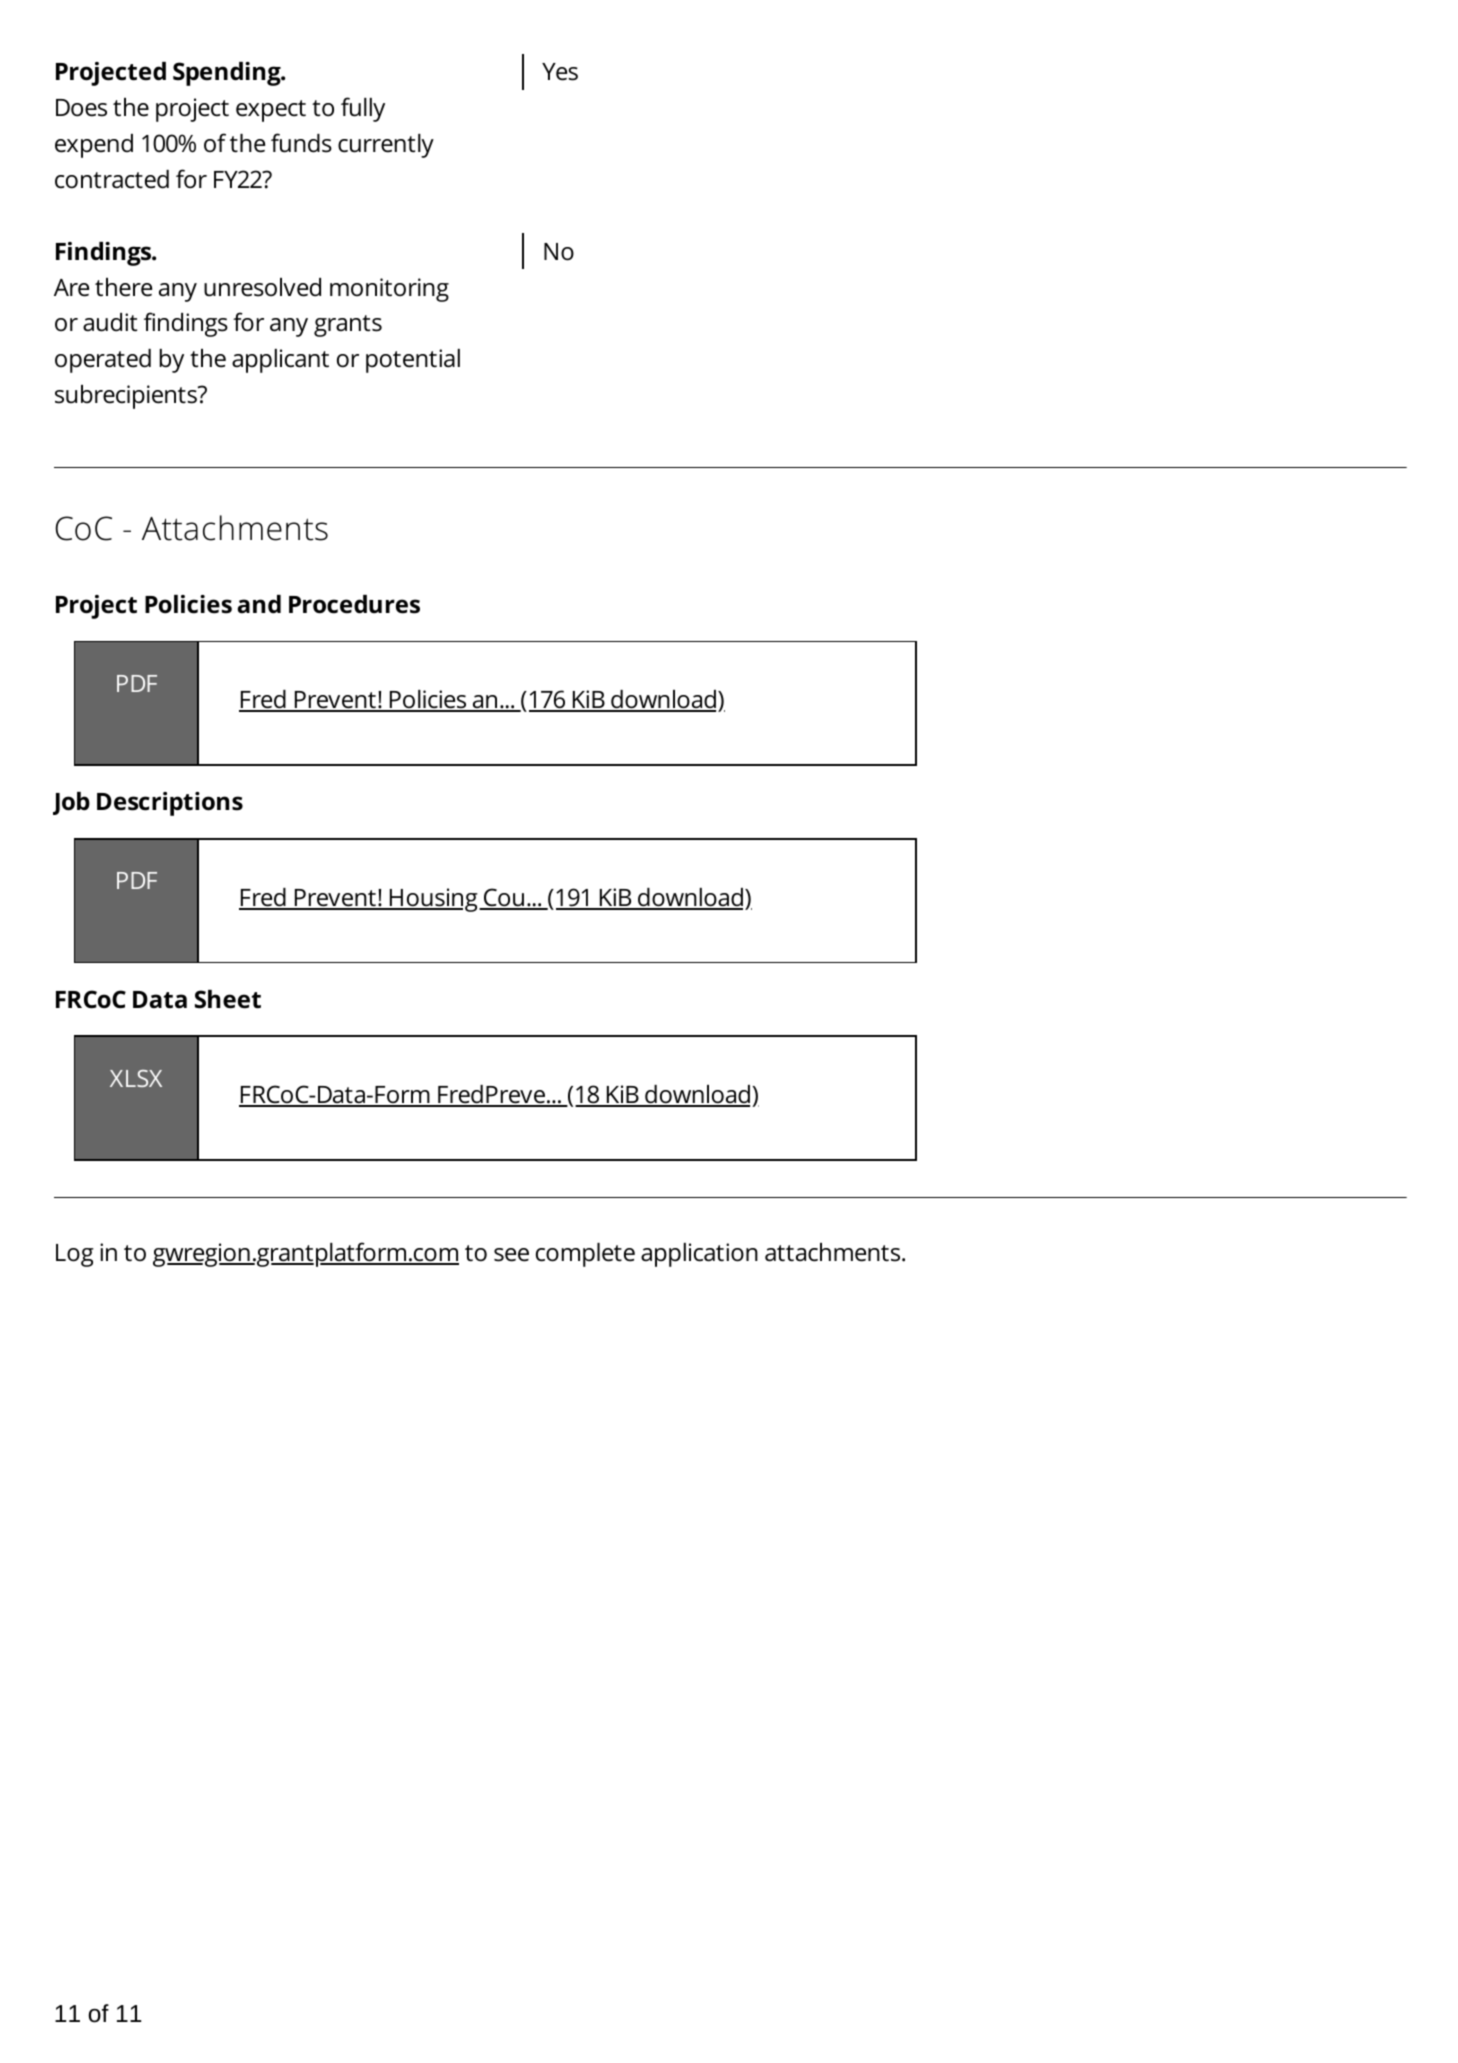 This screenshot has width=1458, height=2063. I want to click on Sheet, so click(228, 999).
